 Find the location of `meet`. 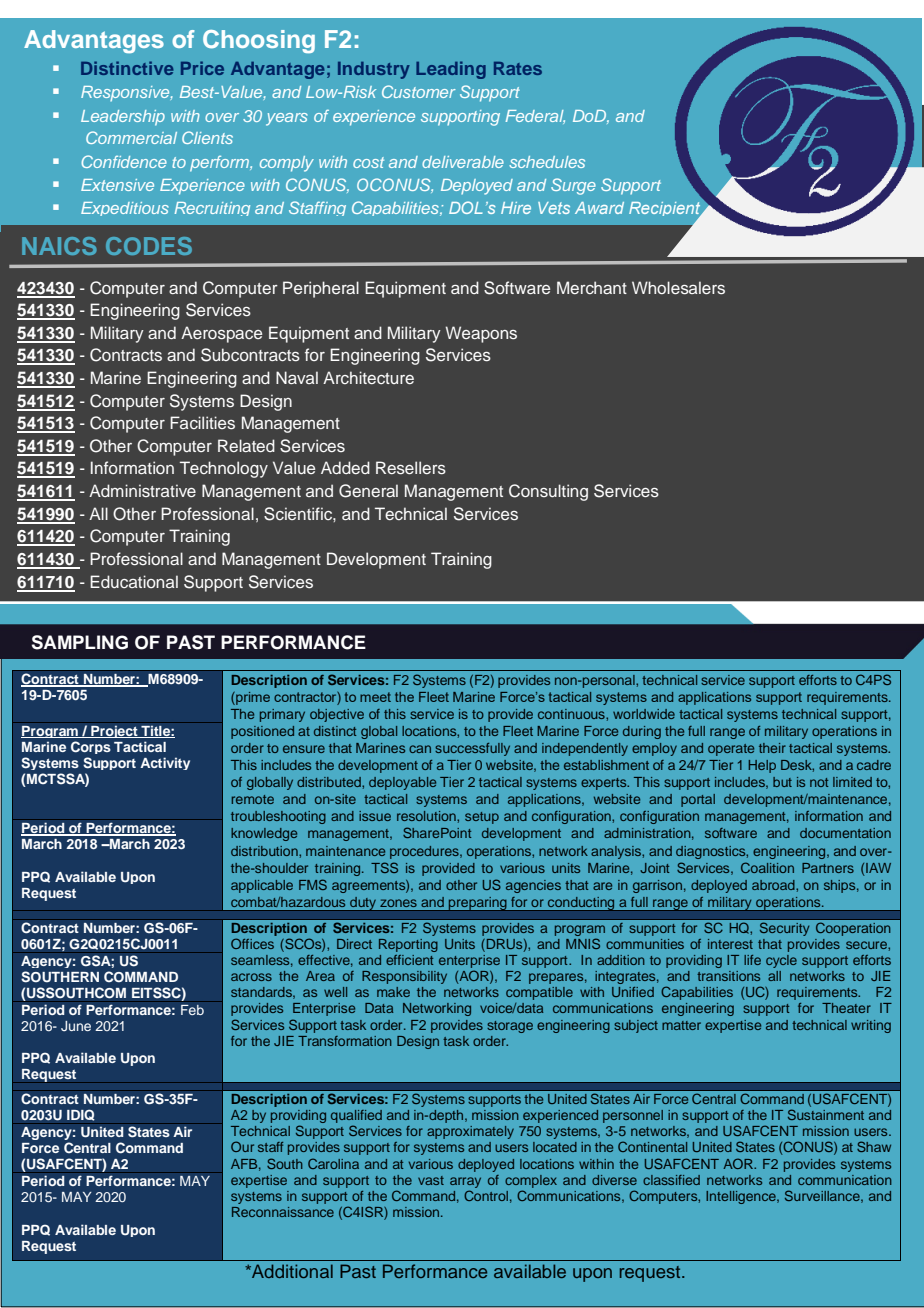

meet is located at coordinates (375, 697).
